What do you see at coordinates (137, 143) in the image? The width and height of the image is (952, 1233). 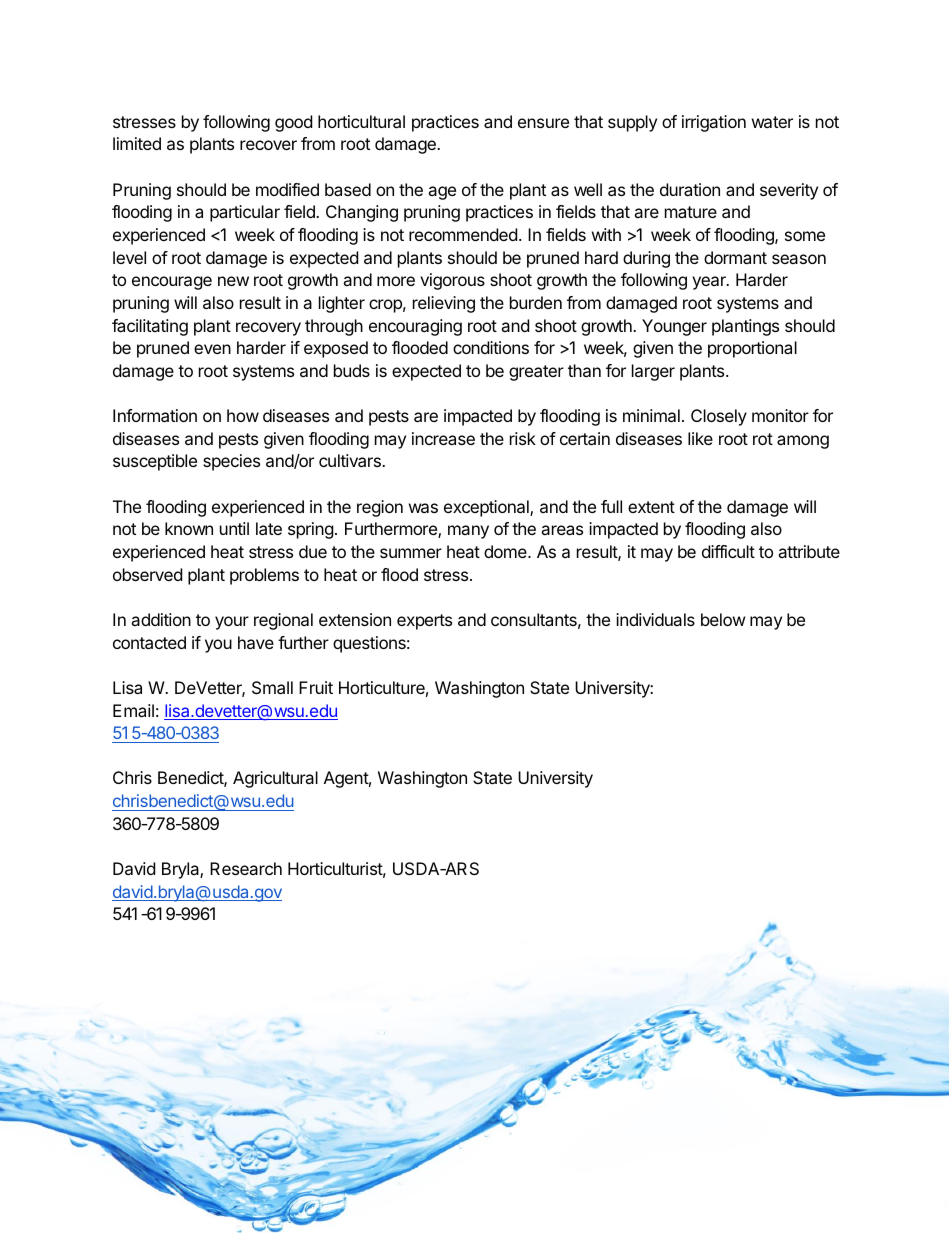 I see `limited` at bounding box center [137, 143].
